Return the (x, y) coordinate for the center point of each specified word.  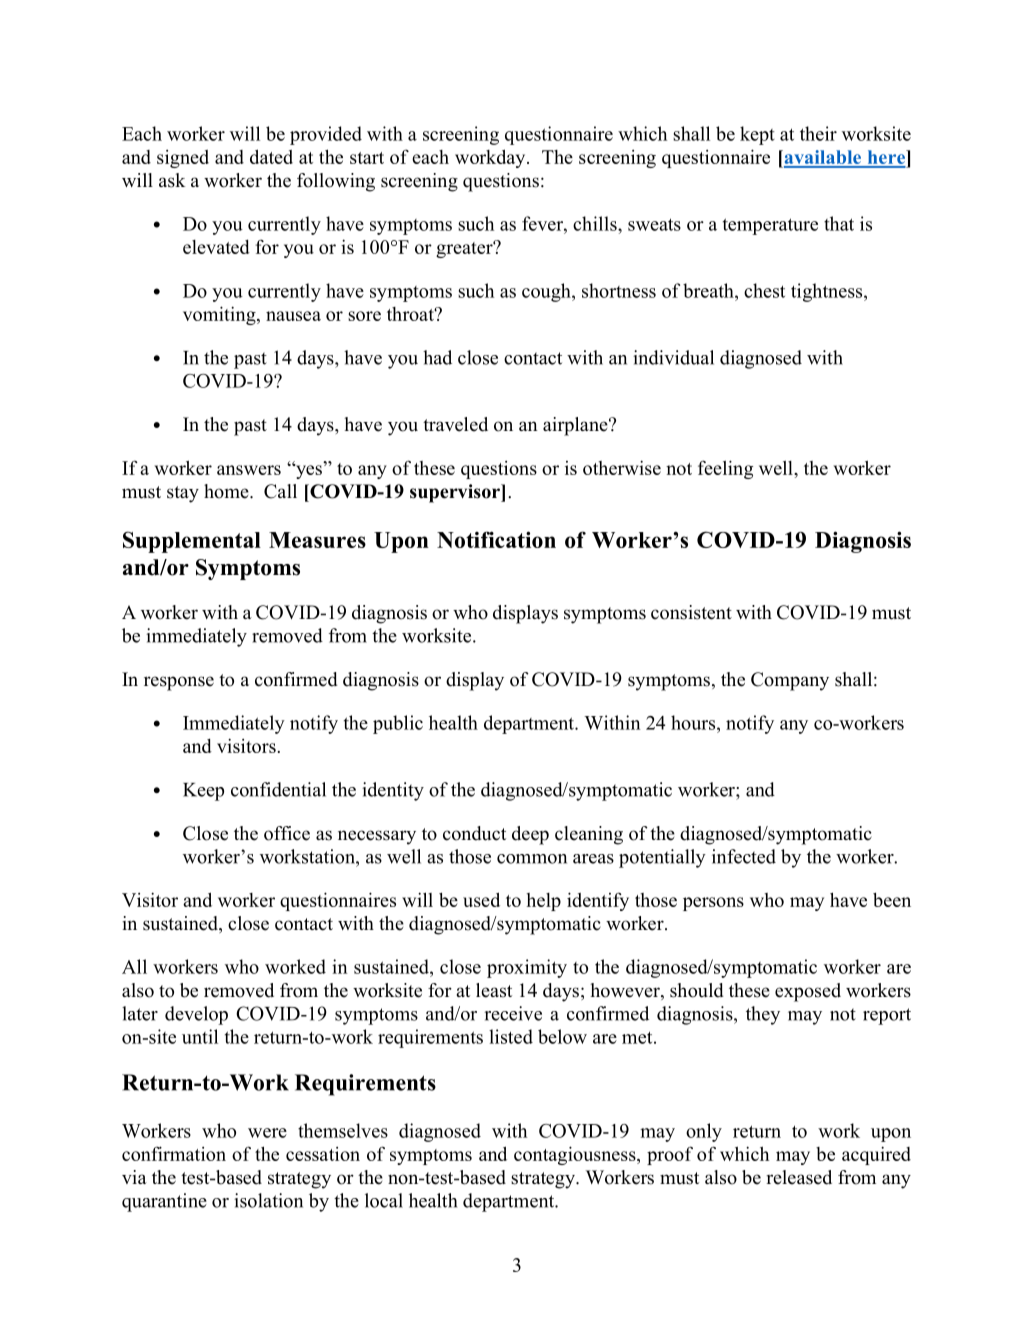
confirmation (174, 1153)
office (287, 833)
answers (249, 470)
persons (713, 904)
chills (596, 223)
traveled (455, 424)
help (544, 902)
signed (183, 159)
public (398, 724)
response (179, 683)
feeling (725, 469)
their (818, 133)
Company (790, 681)
